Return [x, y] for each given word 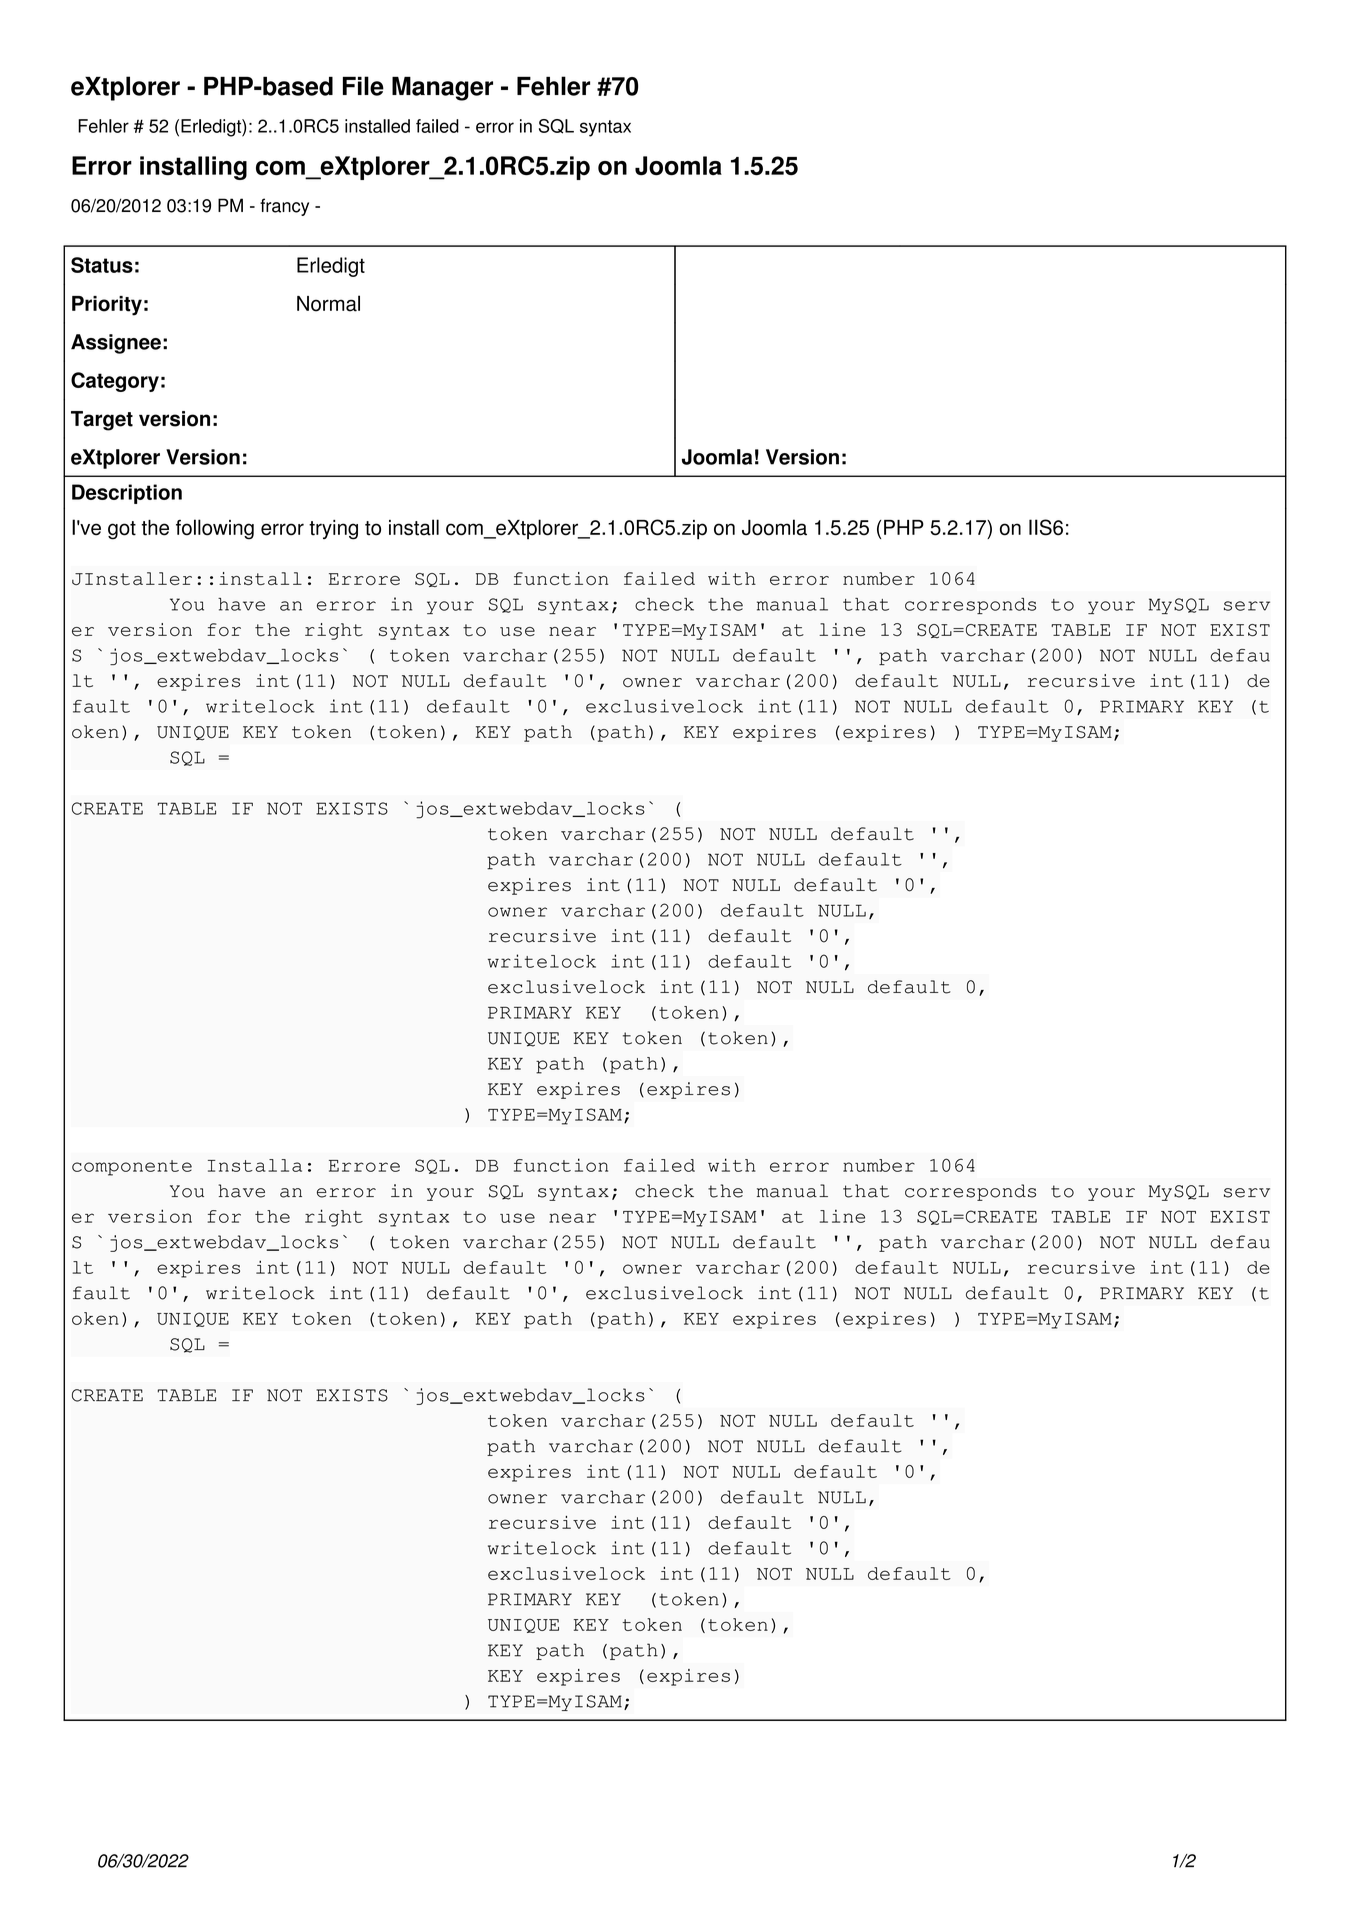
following [215, 529]
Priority [107, 306]
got [122, 530]
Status [102, 265]
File [363, 86]
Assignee [116, 344]
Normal [328, 303]
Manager [442, 89]
